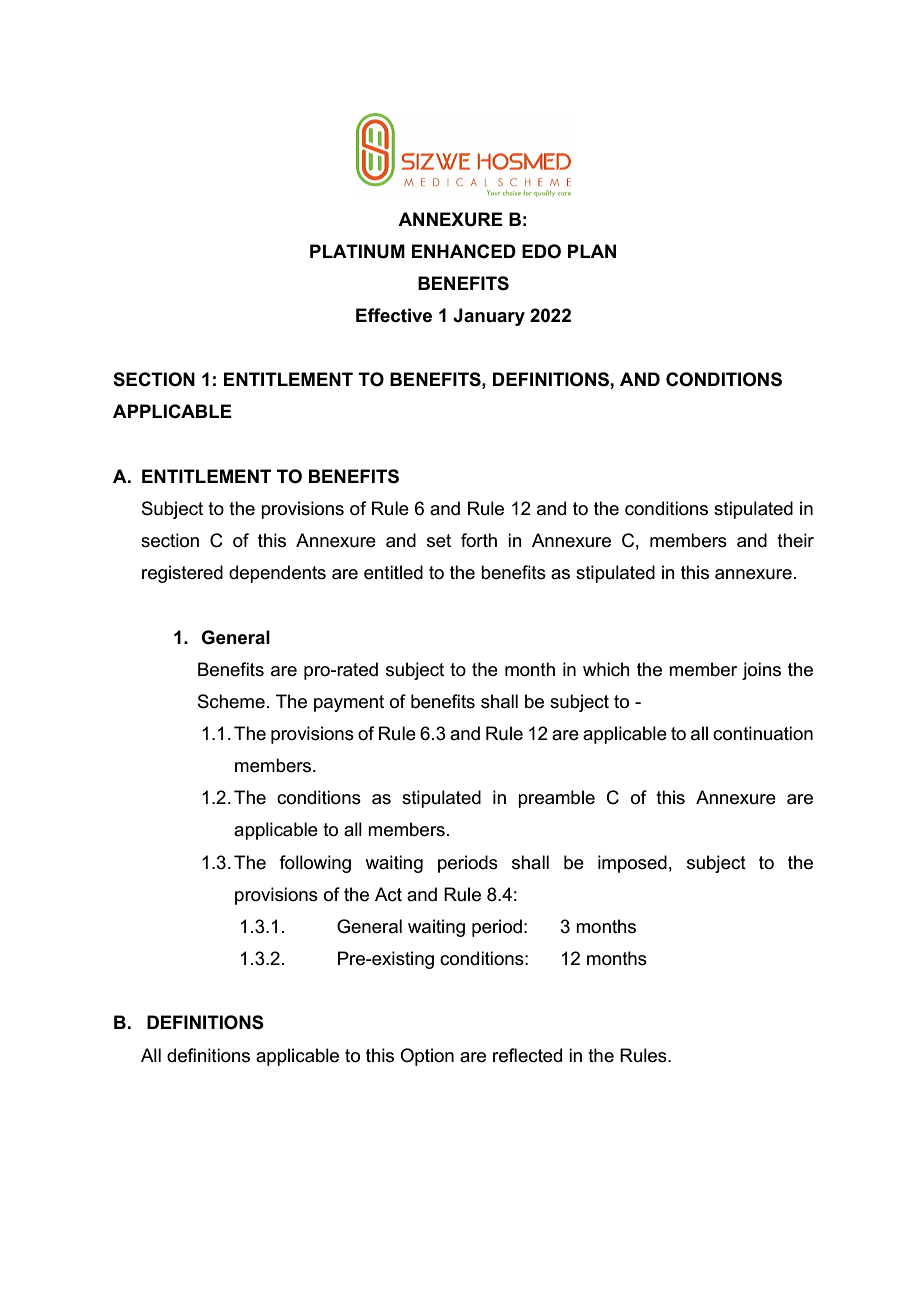 This screenshot has width=924, height=1308. I want to click on reflected, so click(527, 1055).
